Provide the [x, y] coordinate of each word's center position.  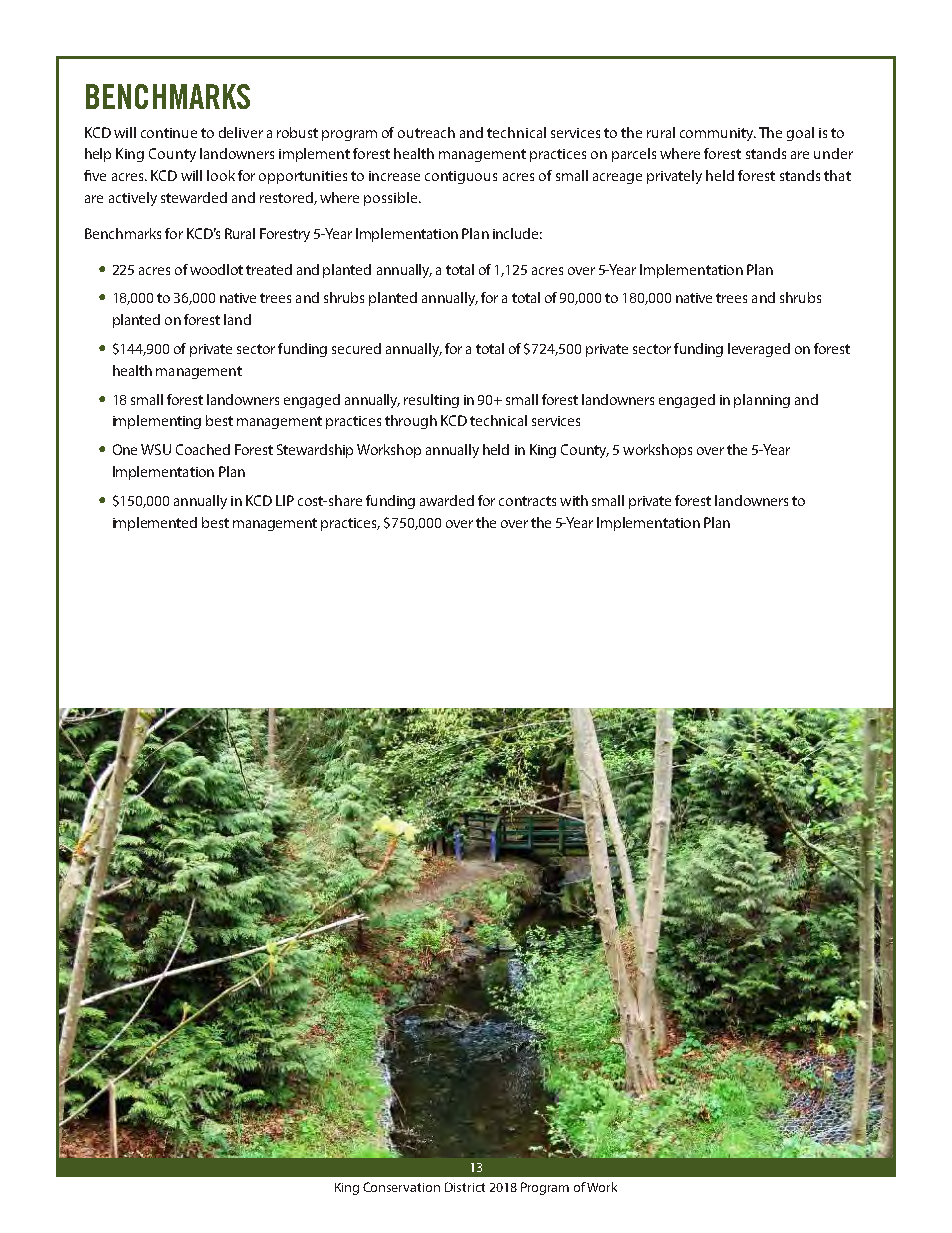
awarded [447, 500]
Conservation [401, 1187]
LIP [285, 500]
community [718, 134]
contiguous [461, 177]
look [221, 175]
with [574, 500]
